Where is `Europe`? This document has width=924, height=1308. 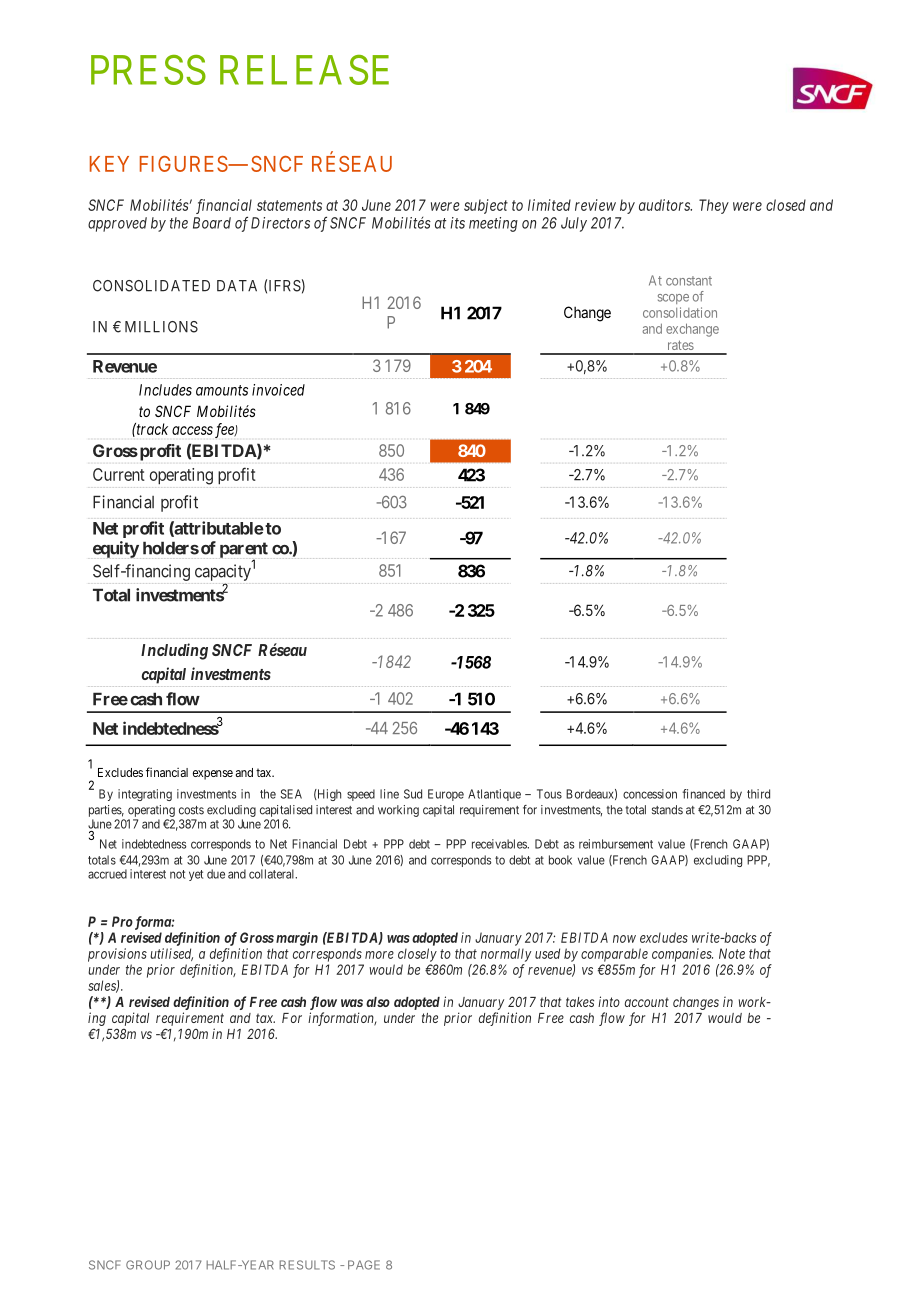 Europe is located at coordinates (446, 795).
